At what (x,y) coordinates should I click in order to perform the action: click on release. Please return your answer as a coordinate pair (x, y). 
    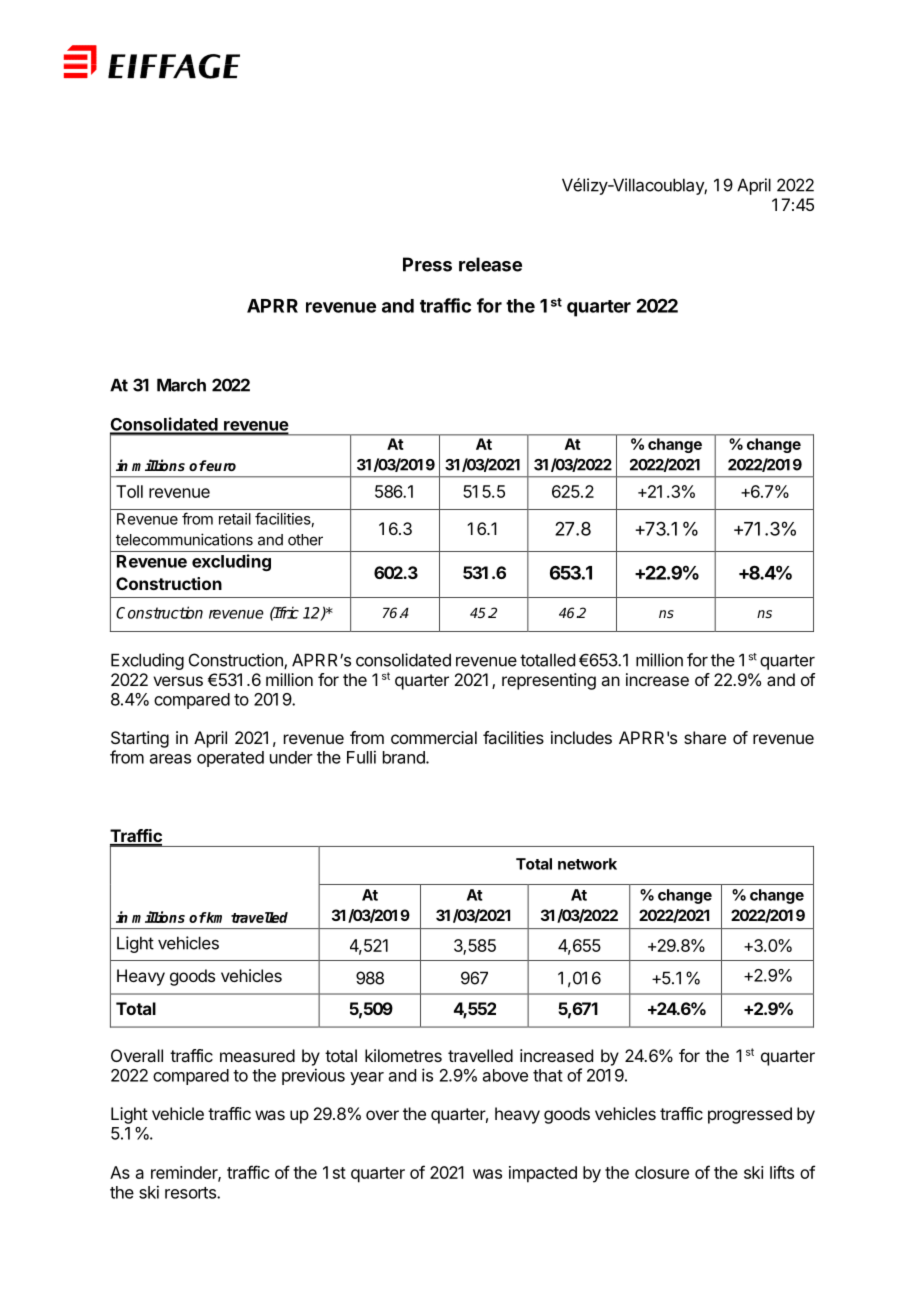
    Looking at the image, I should click on (490, 264).
